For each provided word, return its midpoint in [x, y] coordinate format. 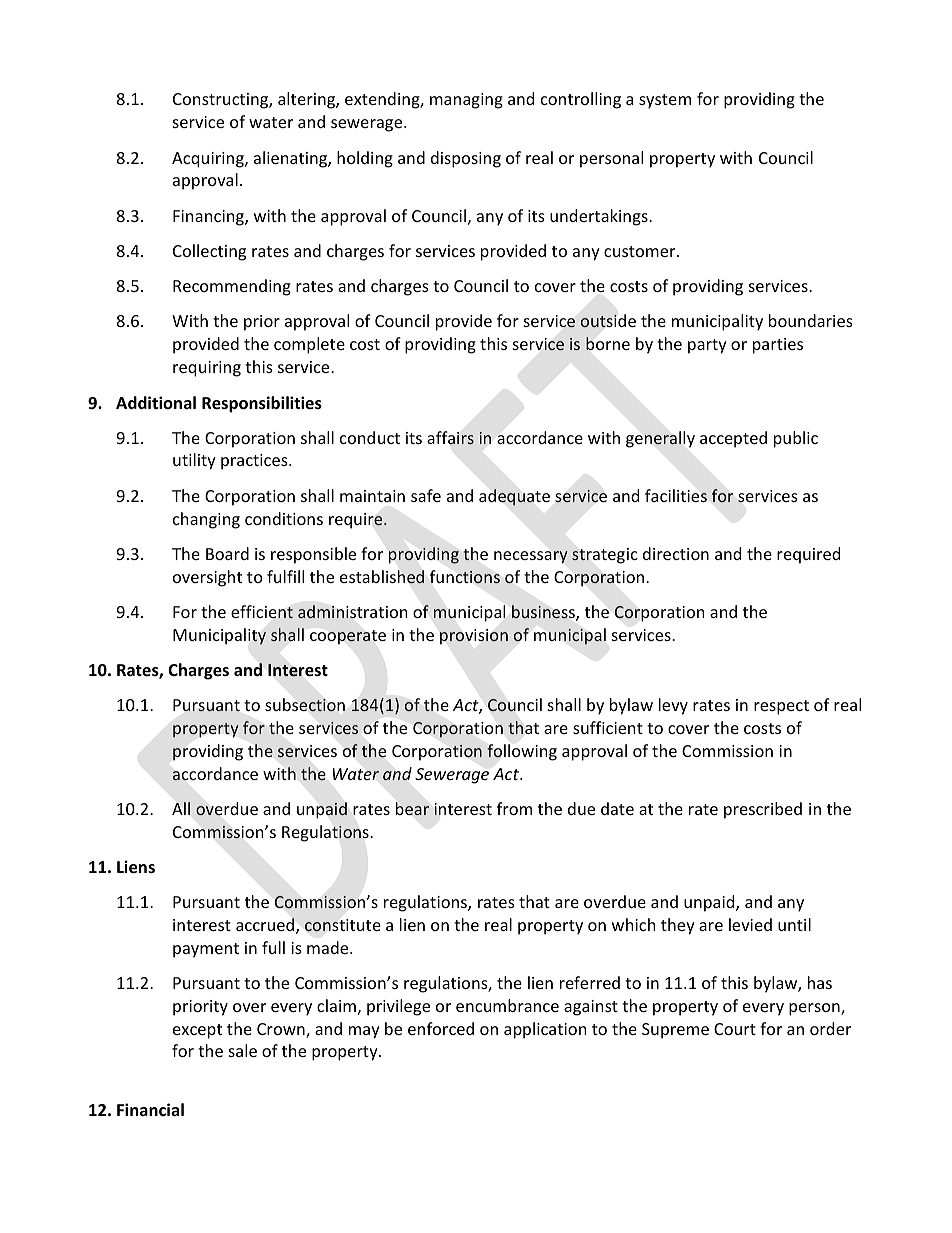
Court [735, 1029]
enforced [441, 1028]
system [665, 101]
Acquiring [209, 160]
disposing [466, 159]
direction [676, 553]
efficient [262, 612]
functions [465, 577]
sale [243, 1050]
